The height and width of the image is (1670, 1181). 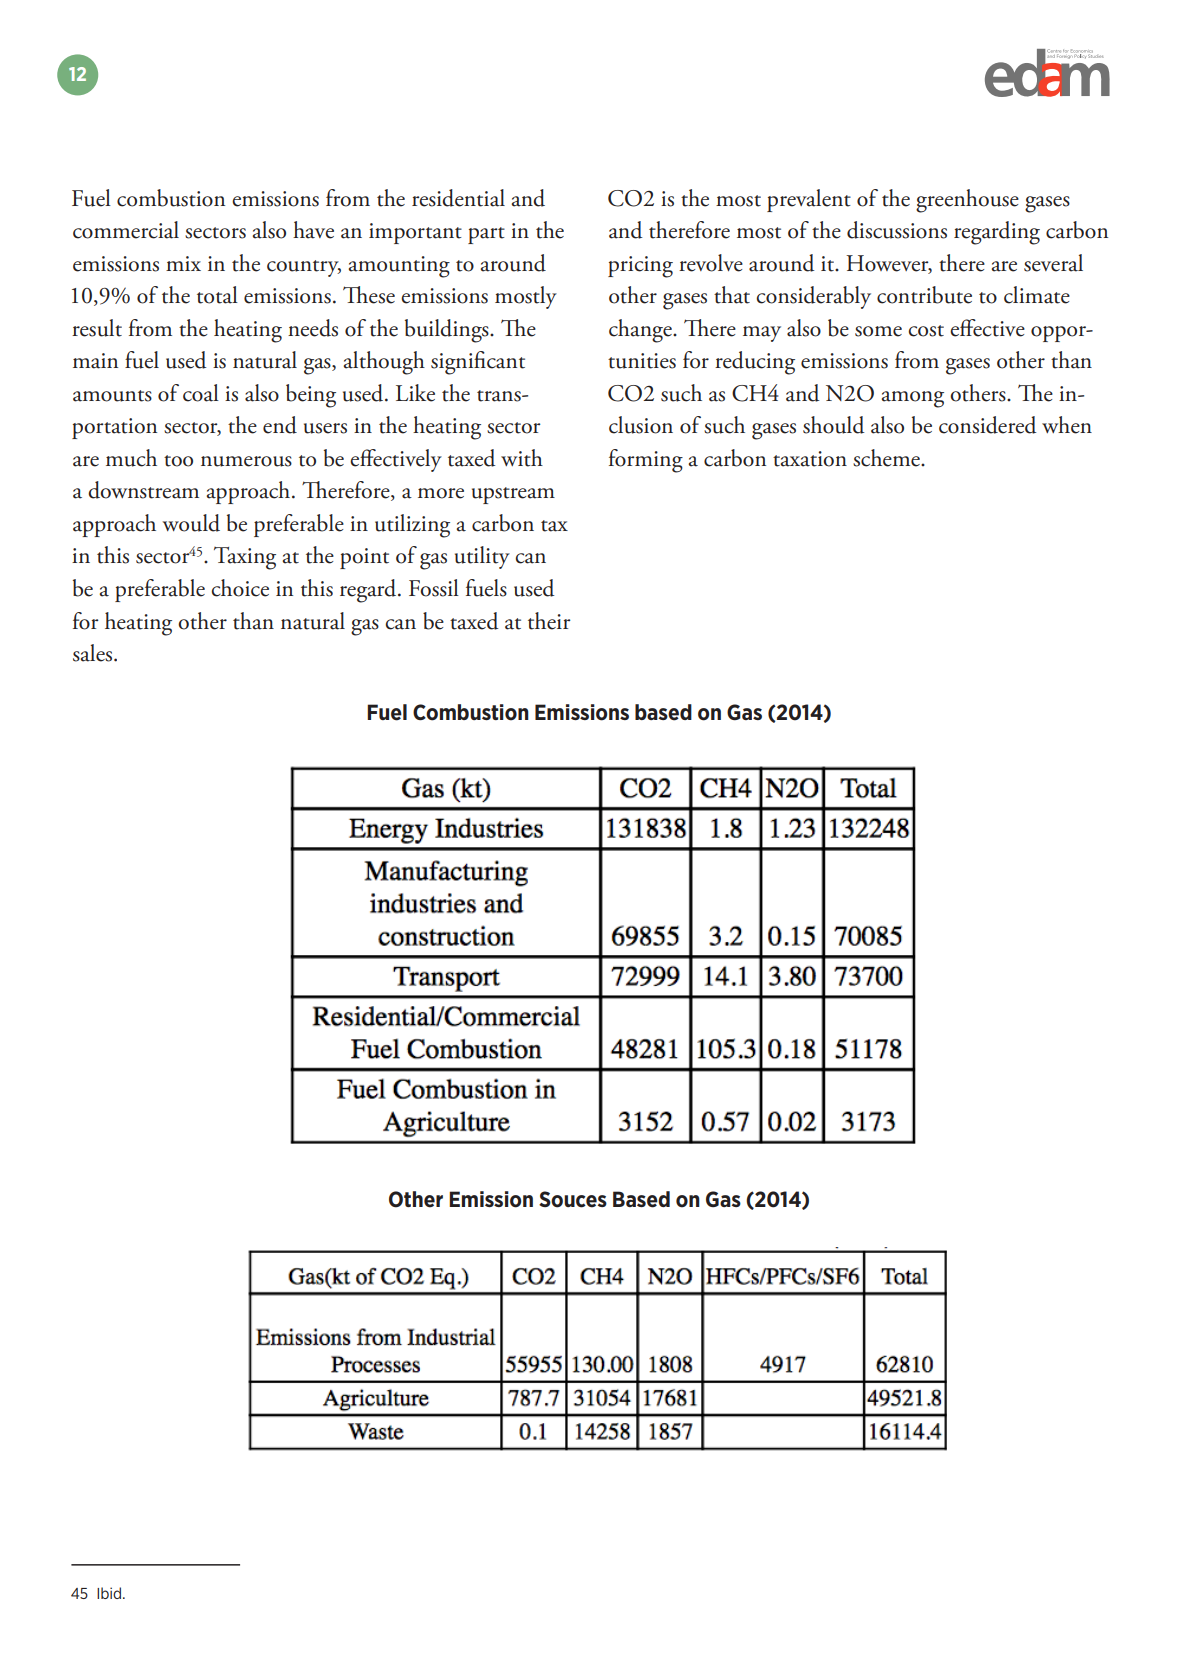 What do you see at coordinates (897, 230) in the image?
I see `discussions` at bounding box center [897, 230].
